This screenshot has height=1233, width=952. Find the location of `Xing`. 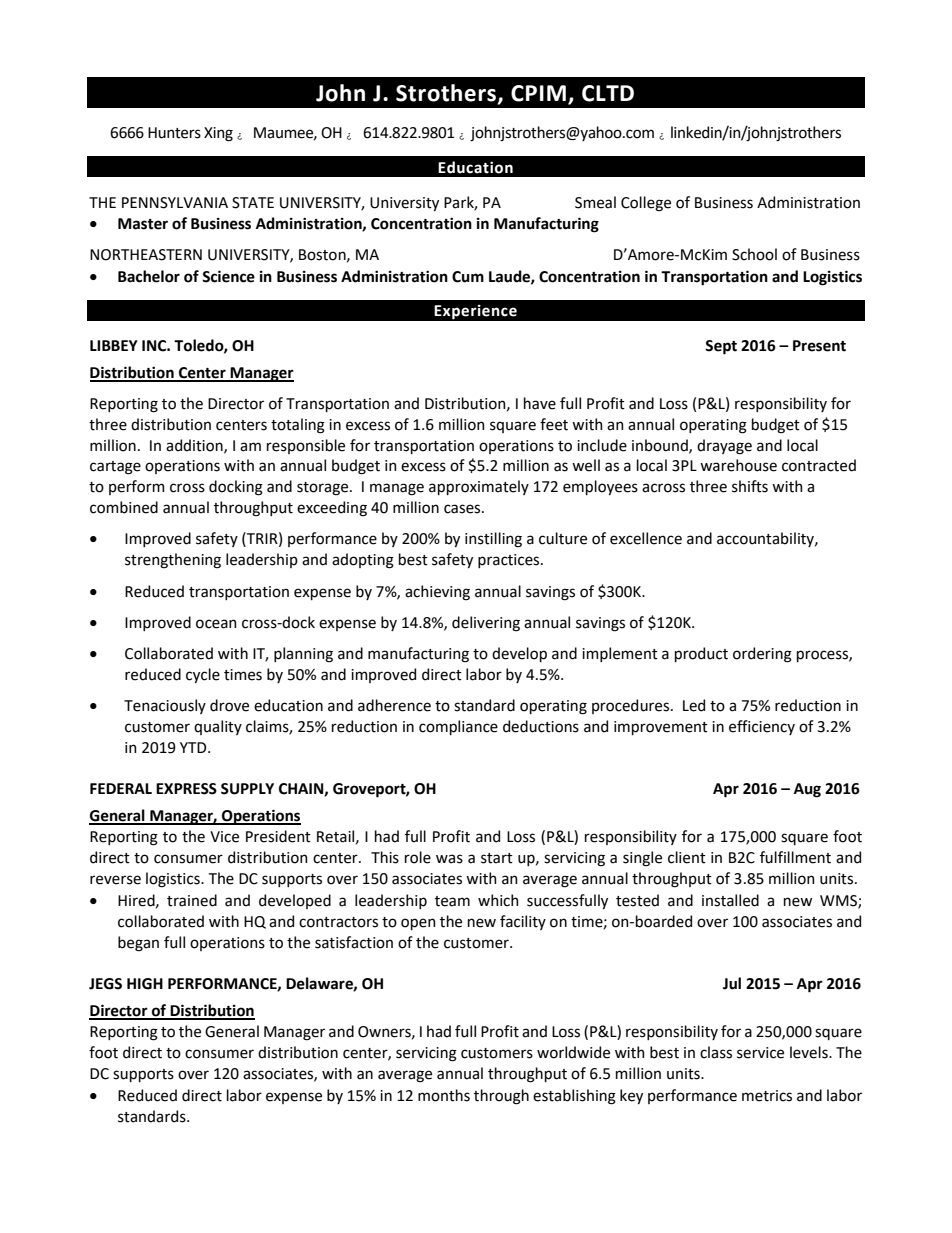

Xing is located at coordinates (218, 134).
